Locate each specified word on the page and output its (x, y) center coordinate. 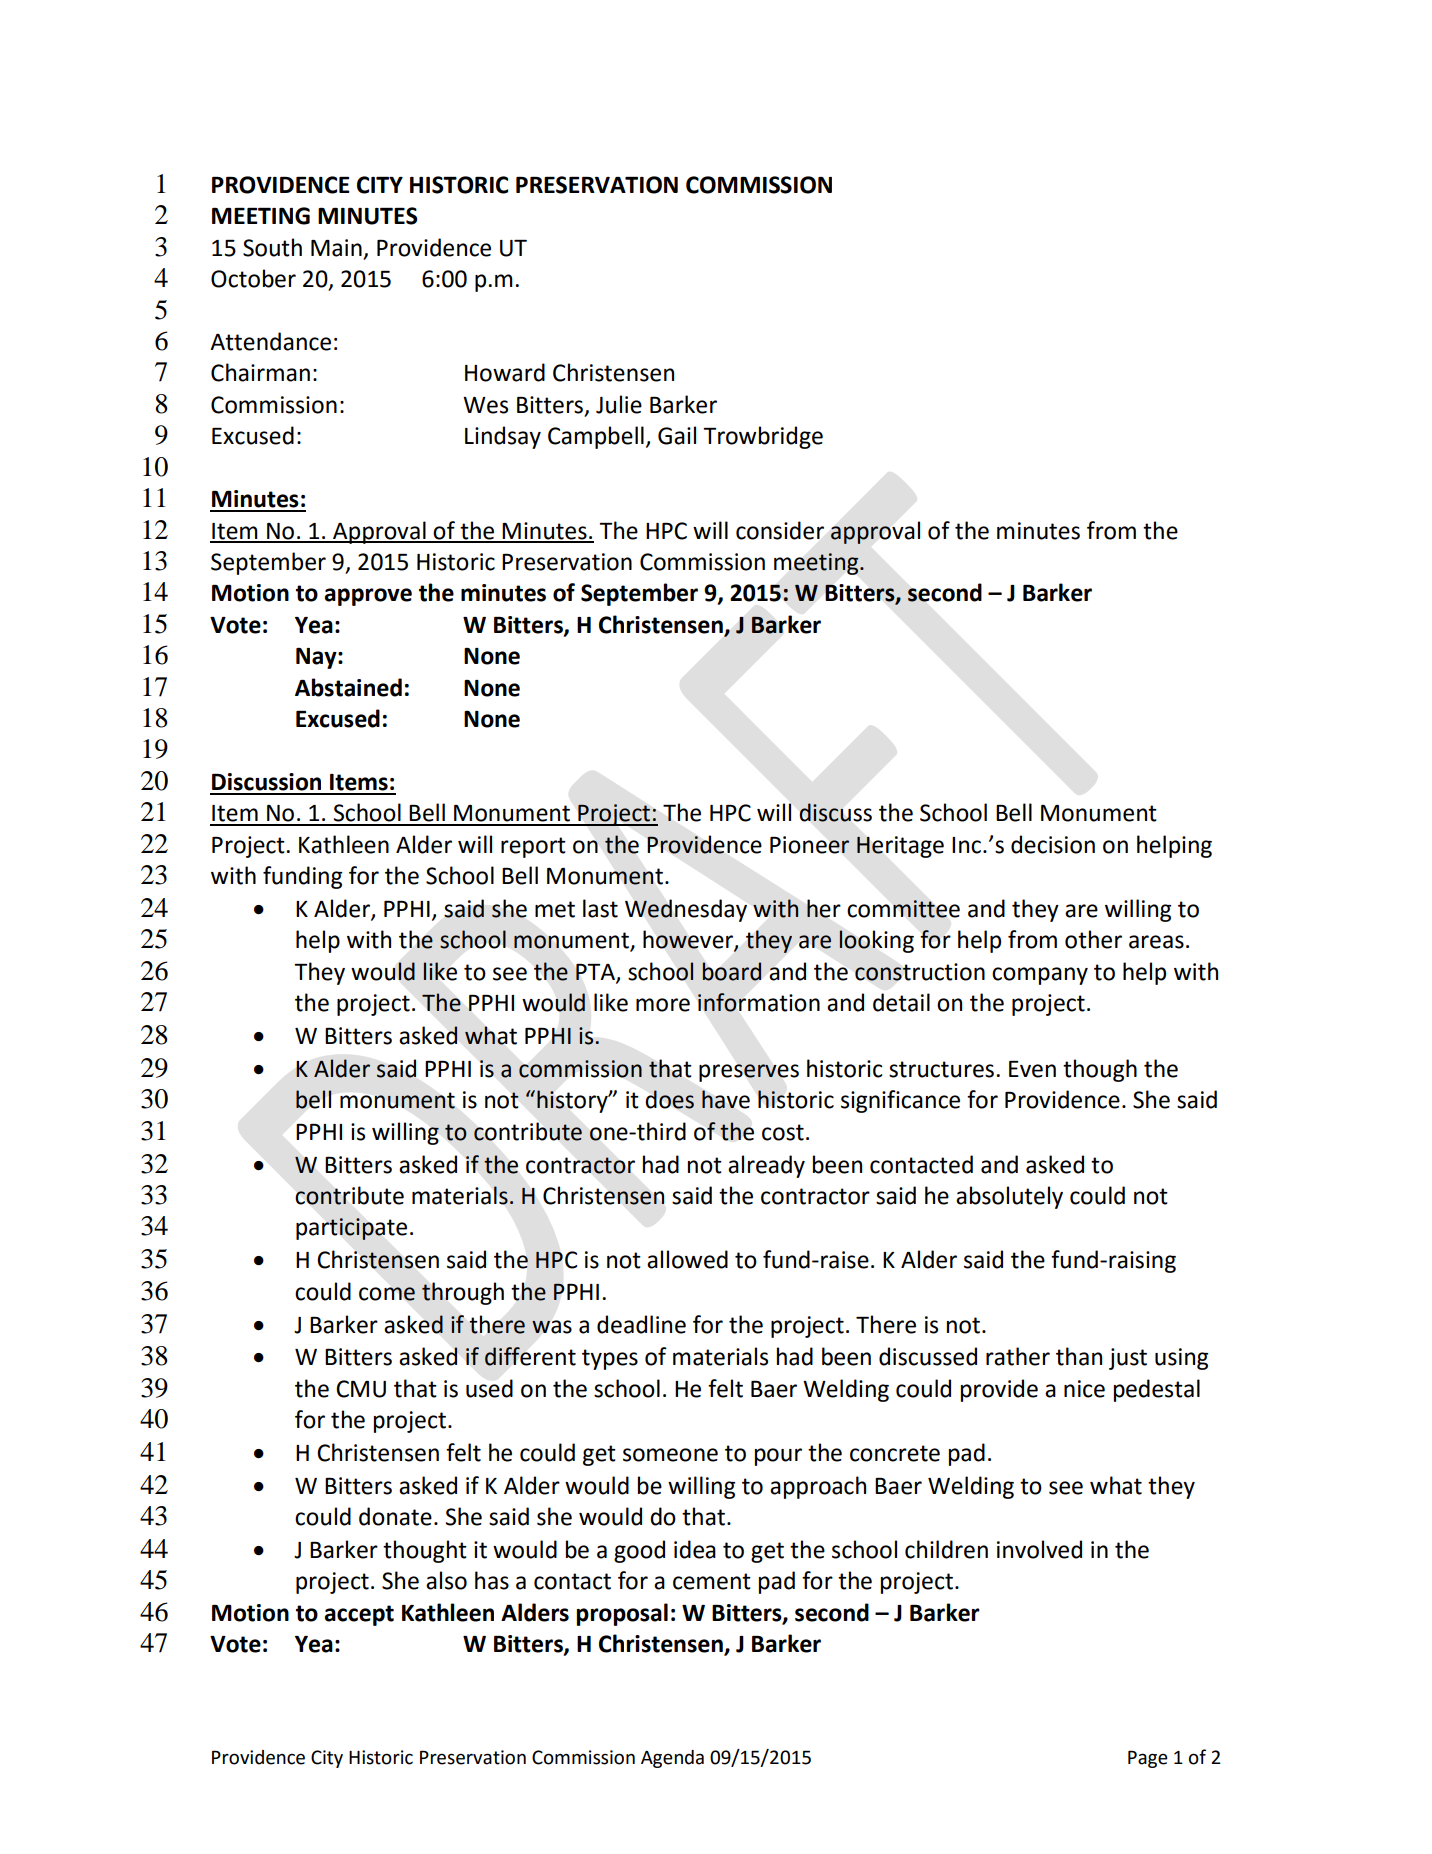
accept (359, 1615)
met (555, 909)
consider (780, 530)
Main (336, 248)
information (759, 1002)
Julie (619, 404)
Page (1148, 1759)
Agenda (672, 1759)
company (1040, 976)
